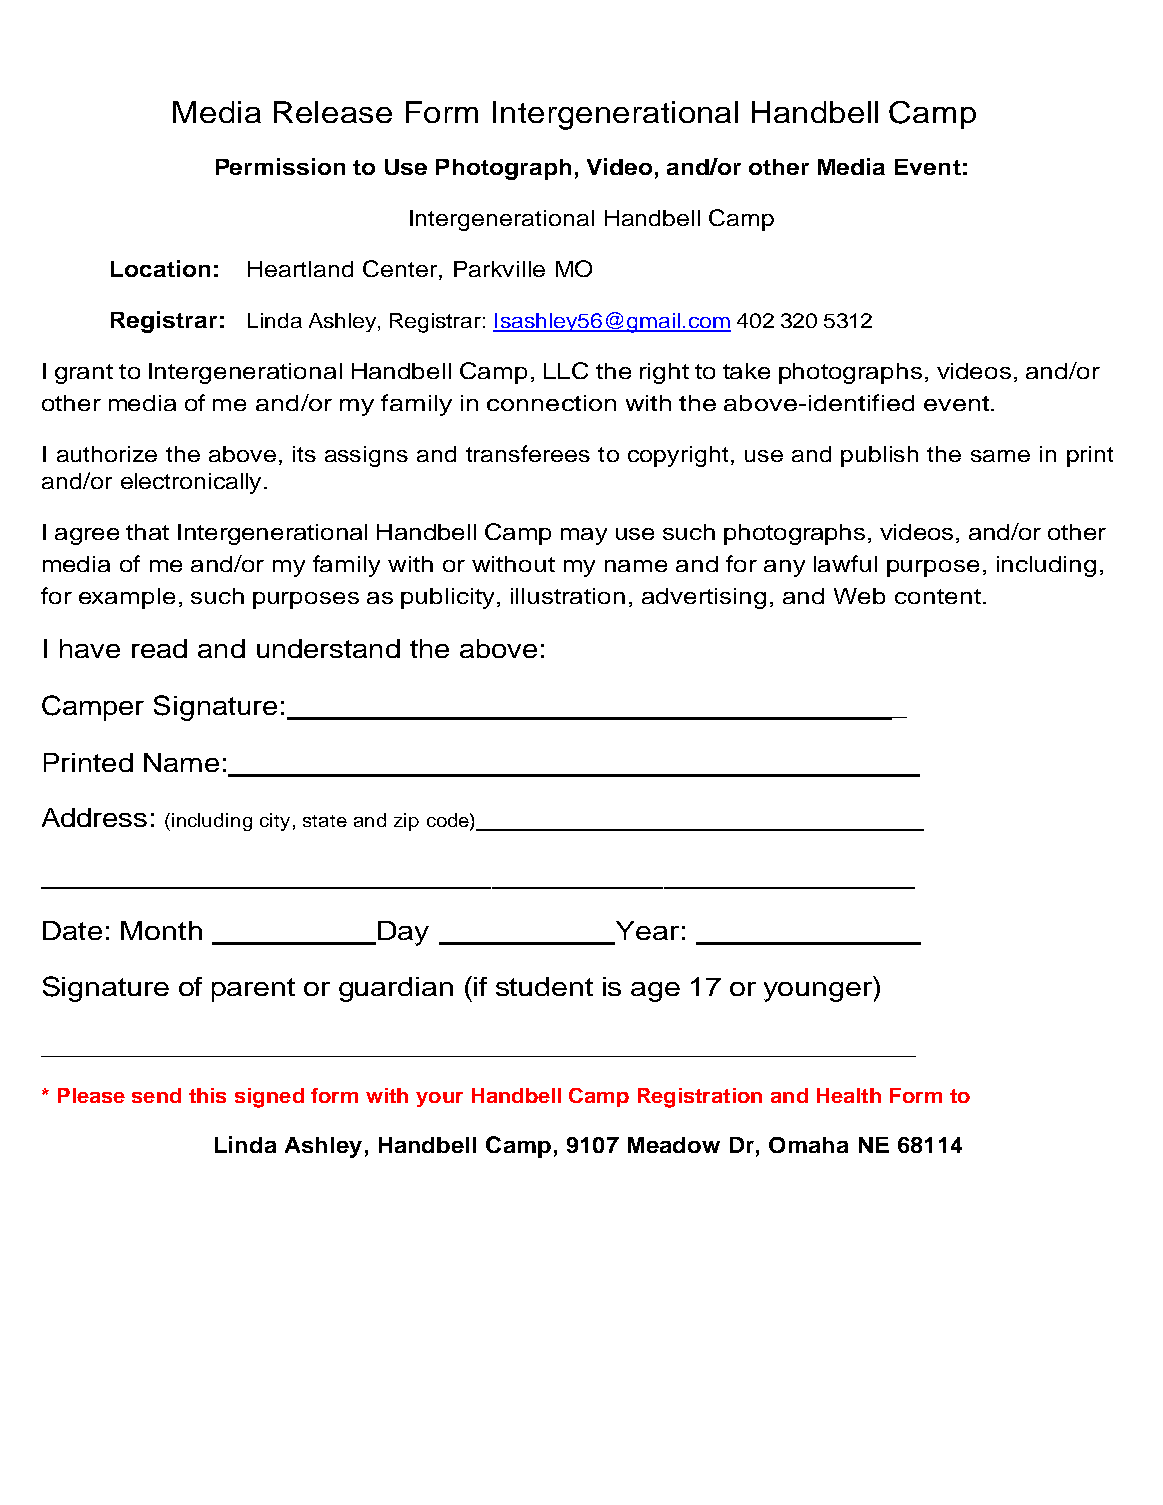 This screenshot has width=1163, height=1505. What do you see at coordinates (159, 648) in the screenshot?
I see `read` at bounding box center [159, 648].
